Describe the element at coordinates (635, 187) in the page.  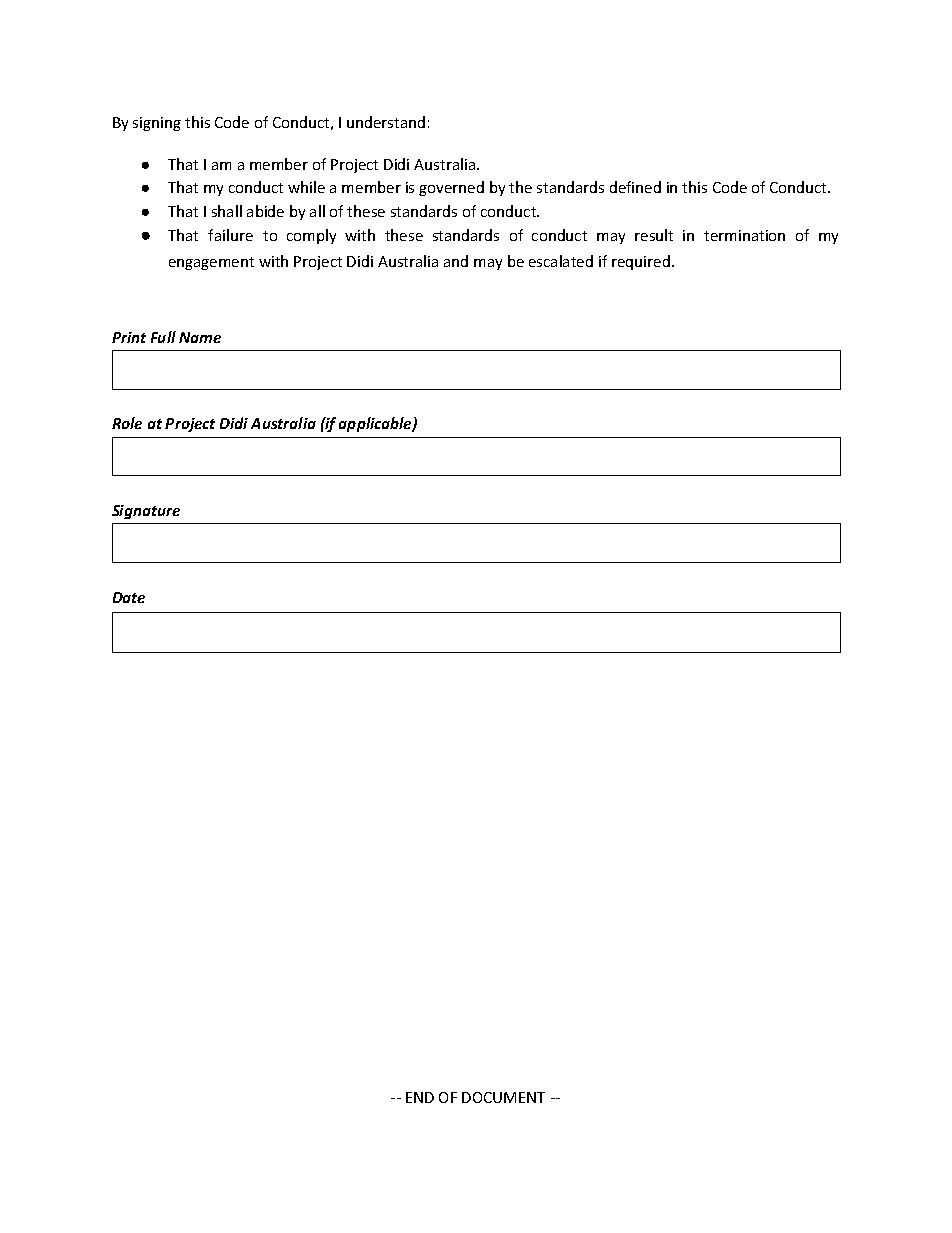
I see `defined` at that location.
